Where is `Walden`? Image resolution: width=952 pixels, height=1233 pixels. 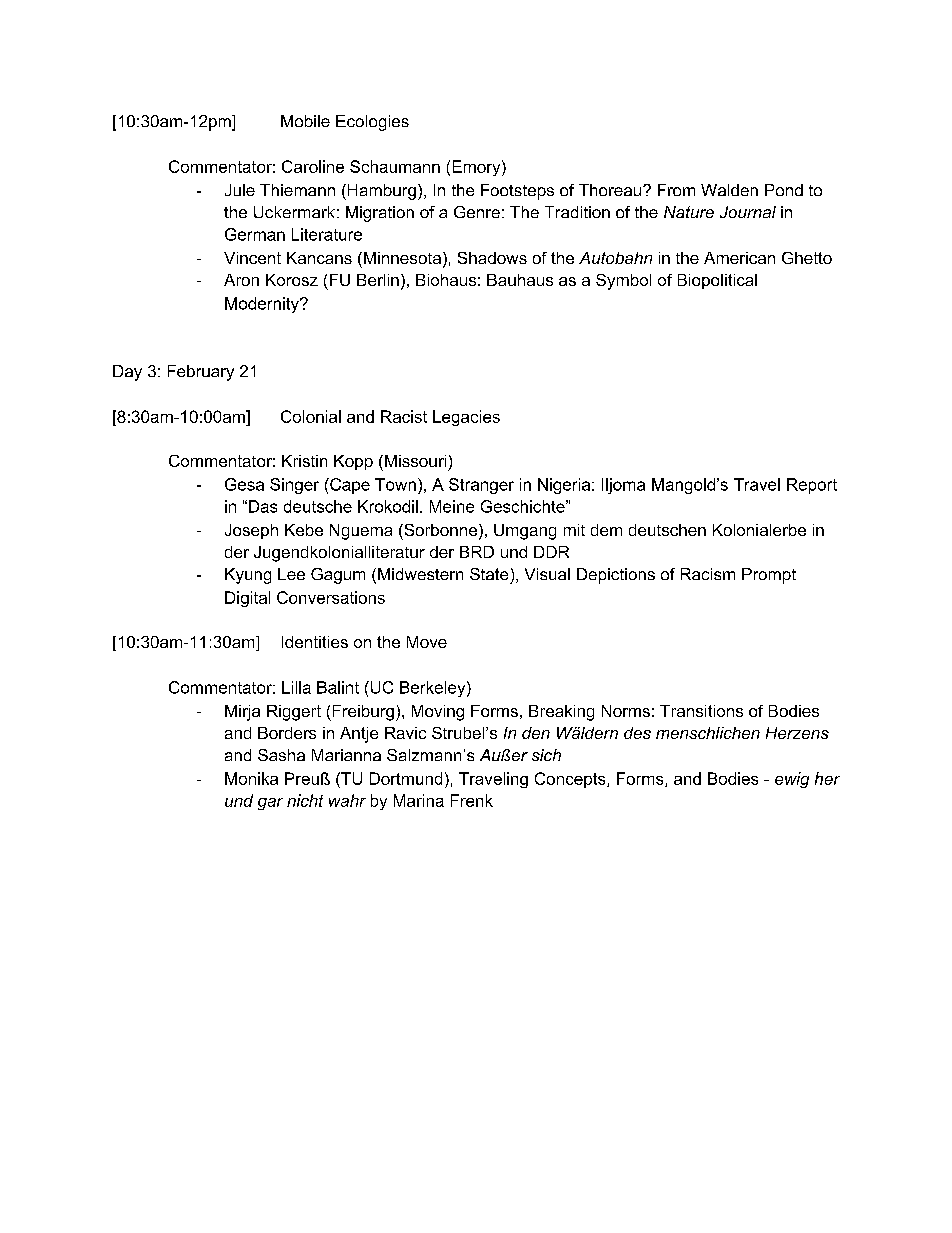
Walden is located at coordinates (729, 190).
